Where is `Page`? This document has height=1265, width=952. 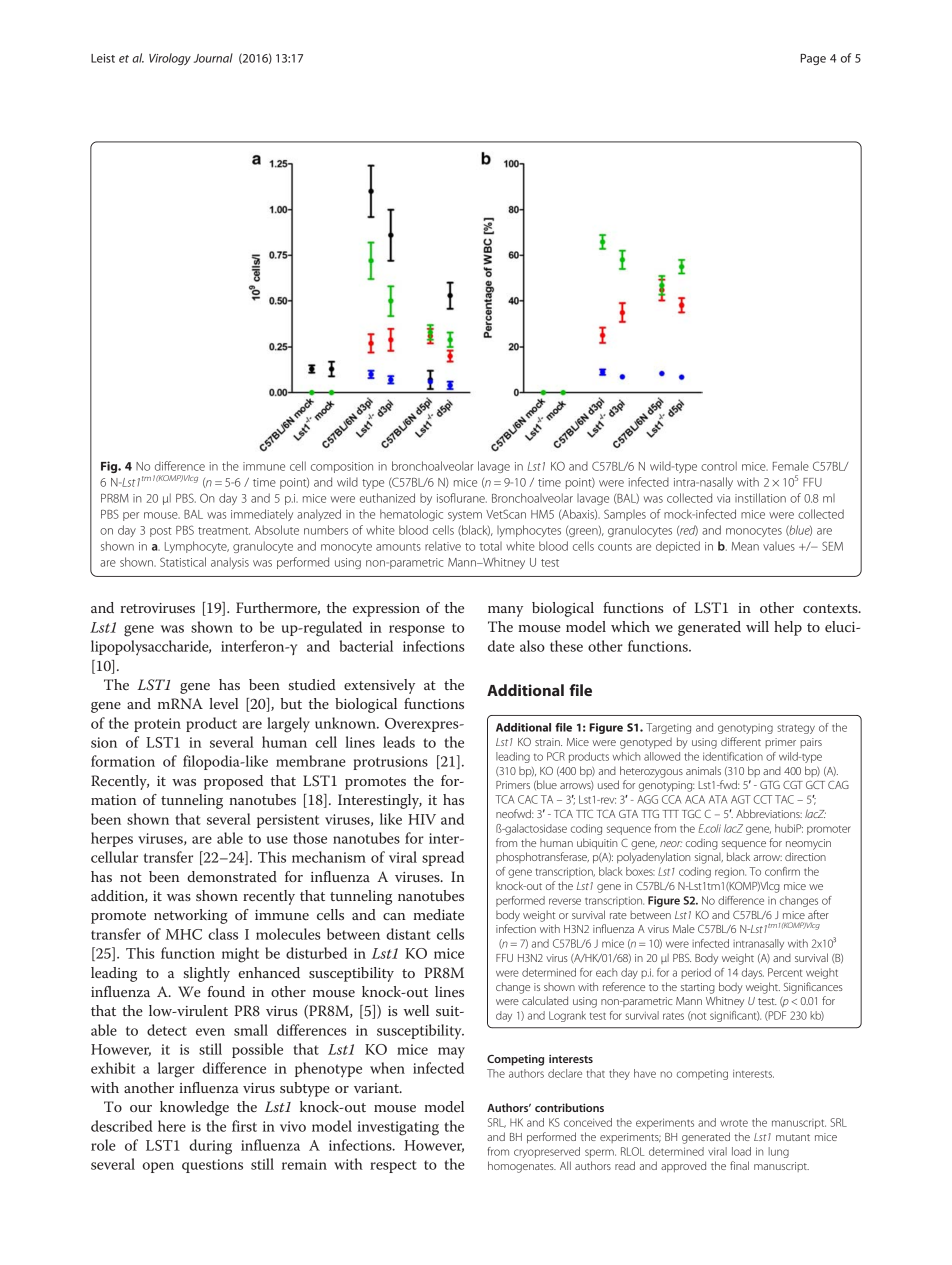
Page is located at coordinates (813, 59).
